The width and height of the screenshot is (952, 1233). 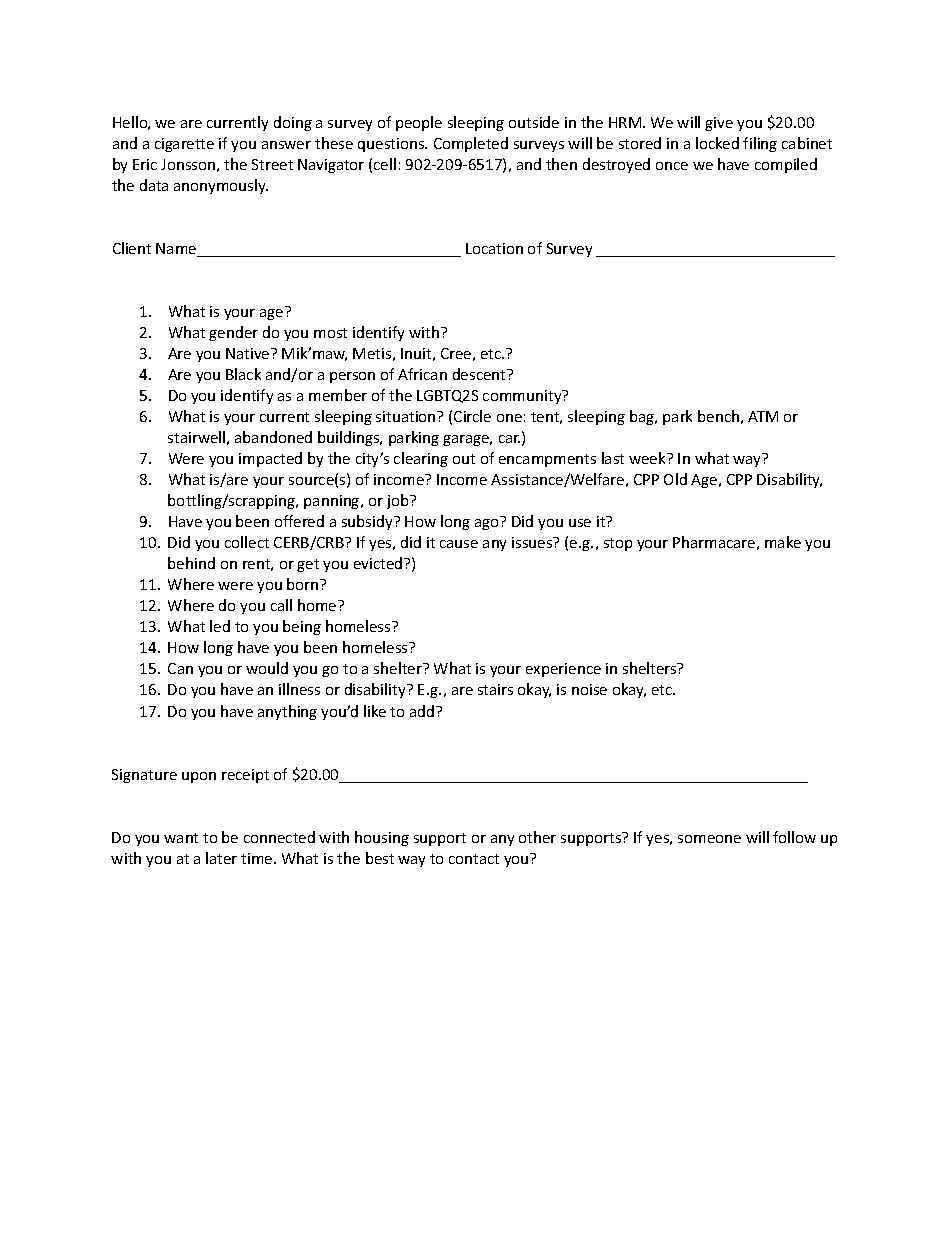 What do you see at coordinates (184, 145) in the screenshot?
I see `cigarette` at bounding box center [184, 145].
